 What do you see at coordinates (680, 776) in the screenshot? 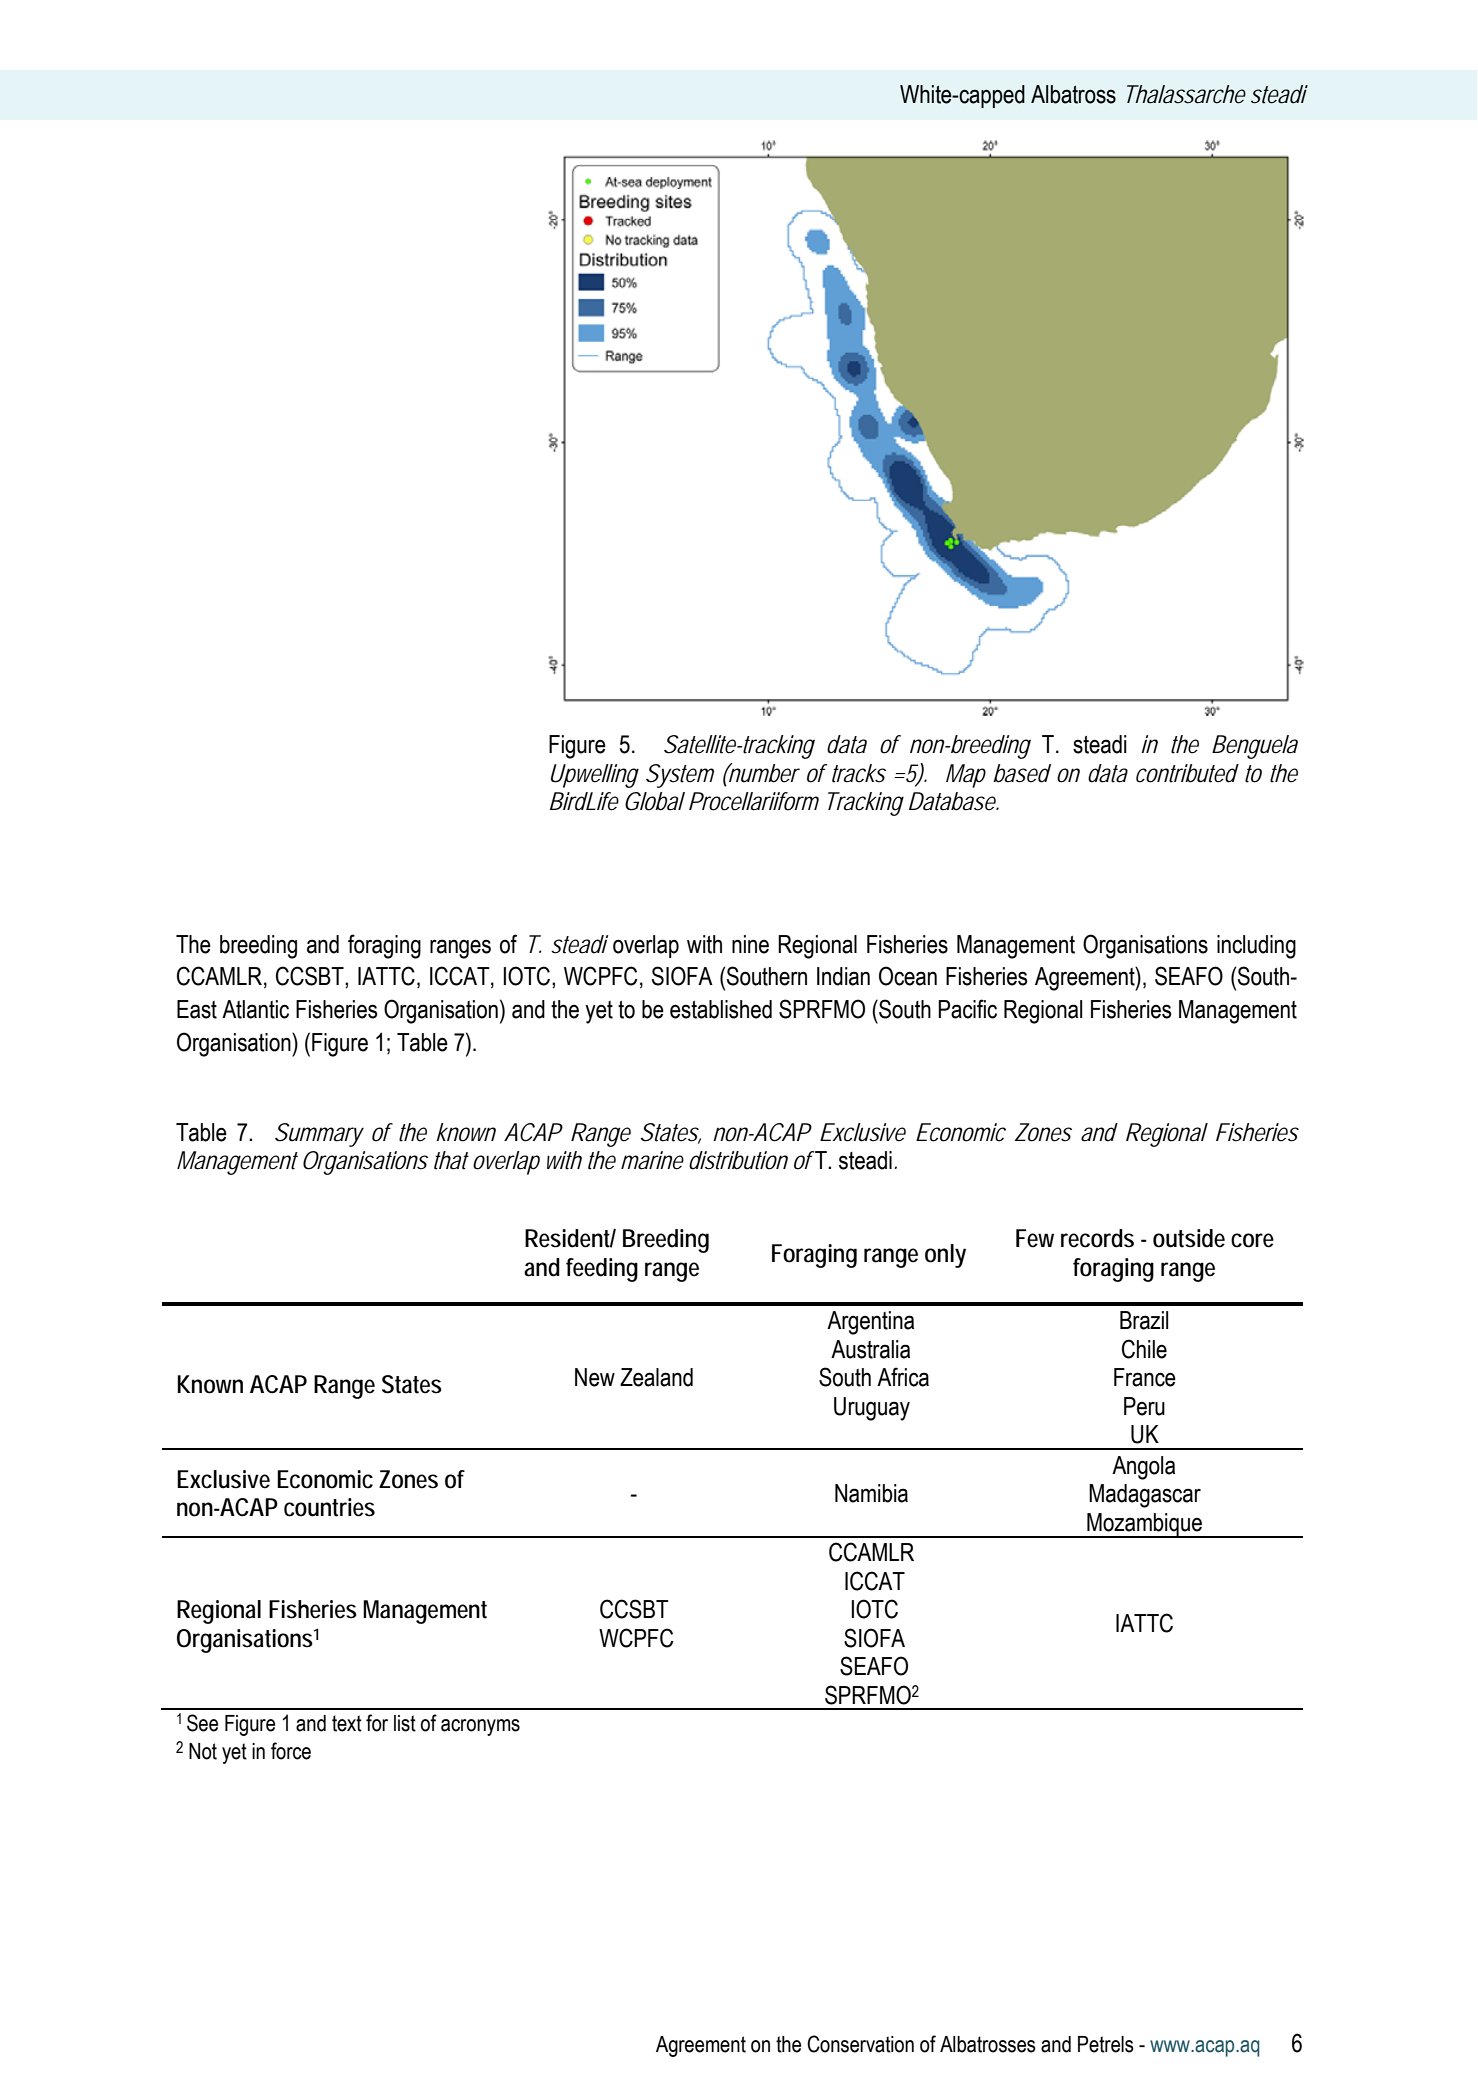
I see `System` at bounding box center [680, 776].
